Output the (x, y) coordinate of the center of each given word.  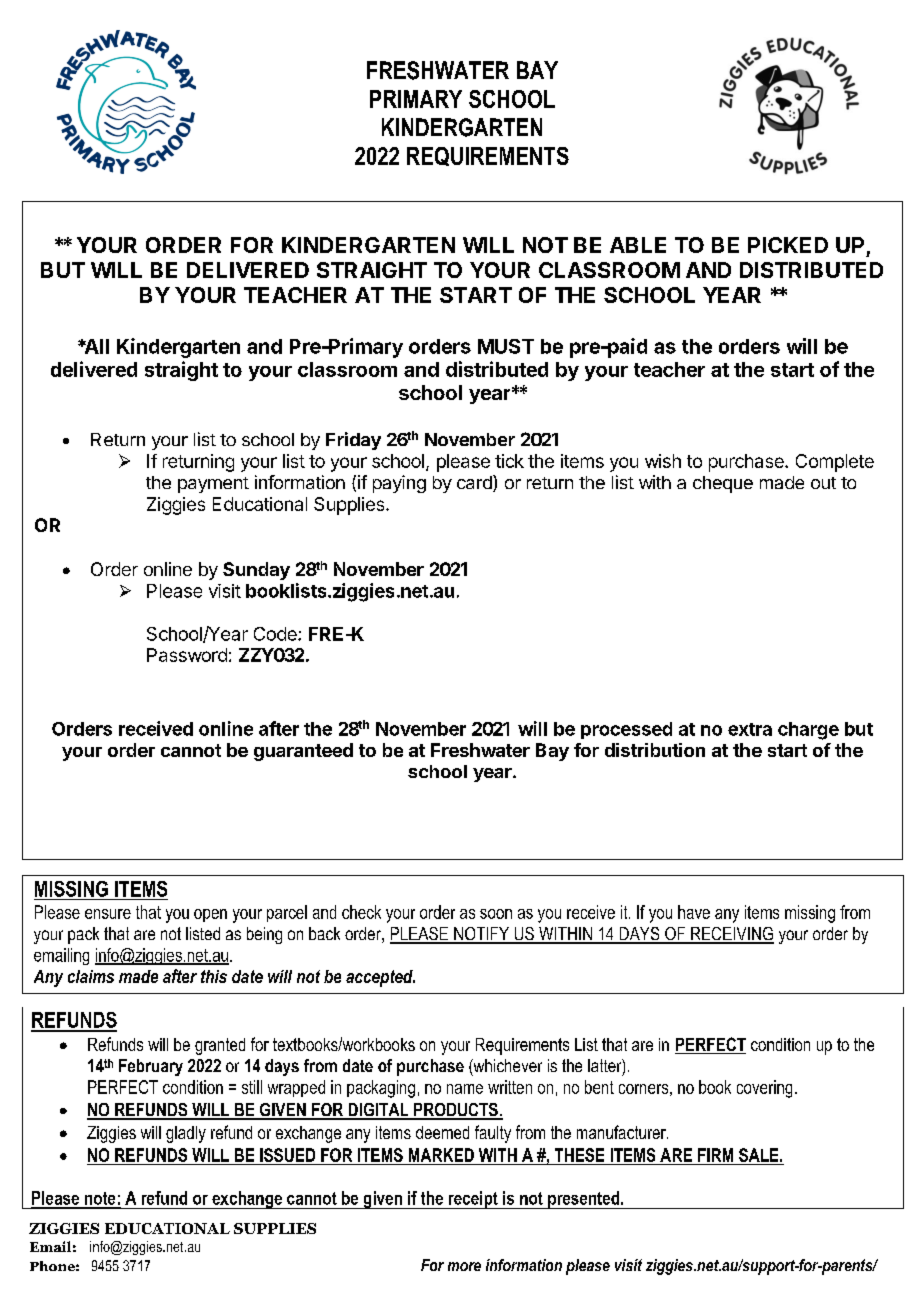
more (464, 1266)
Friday (353, 441)
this (214, 976)
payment (213, 485)
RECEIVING (731, 935)
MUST (506, 346)
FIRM (715, 1155)
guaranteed (303, 752)
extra (750, 729)
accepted (380, 978)
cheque (723, 484)
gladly (186, 1134)
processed (626, 730)
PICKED (788, 245)
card (475, 483)
